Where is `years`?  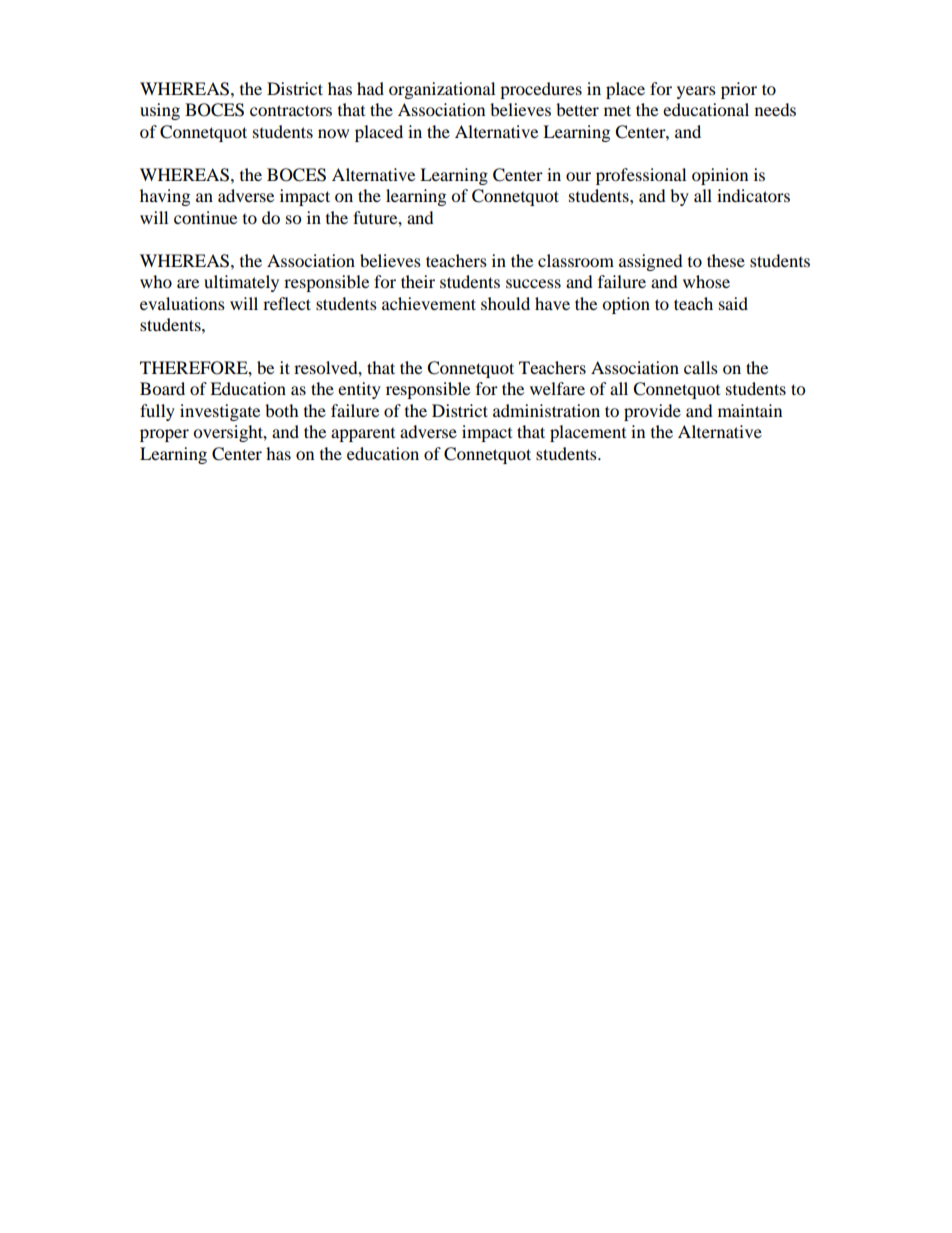
years is located at coordinates (696, 92).
